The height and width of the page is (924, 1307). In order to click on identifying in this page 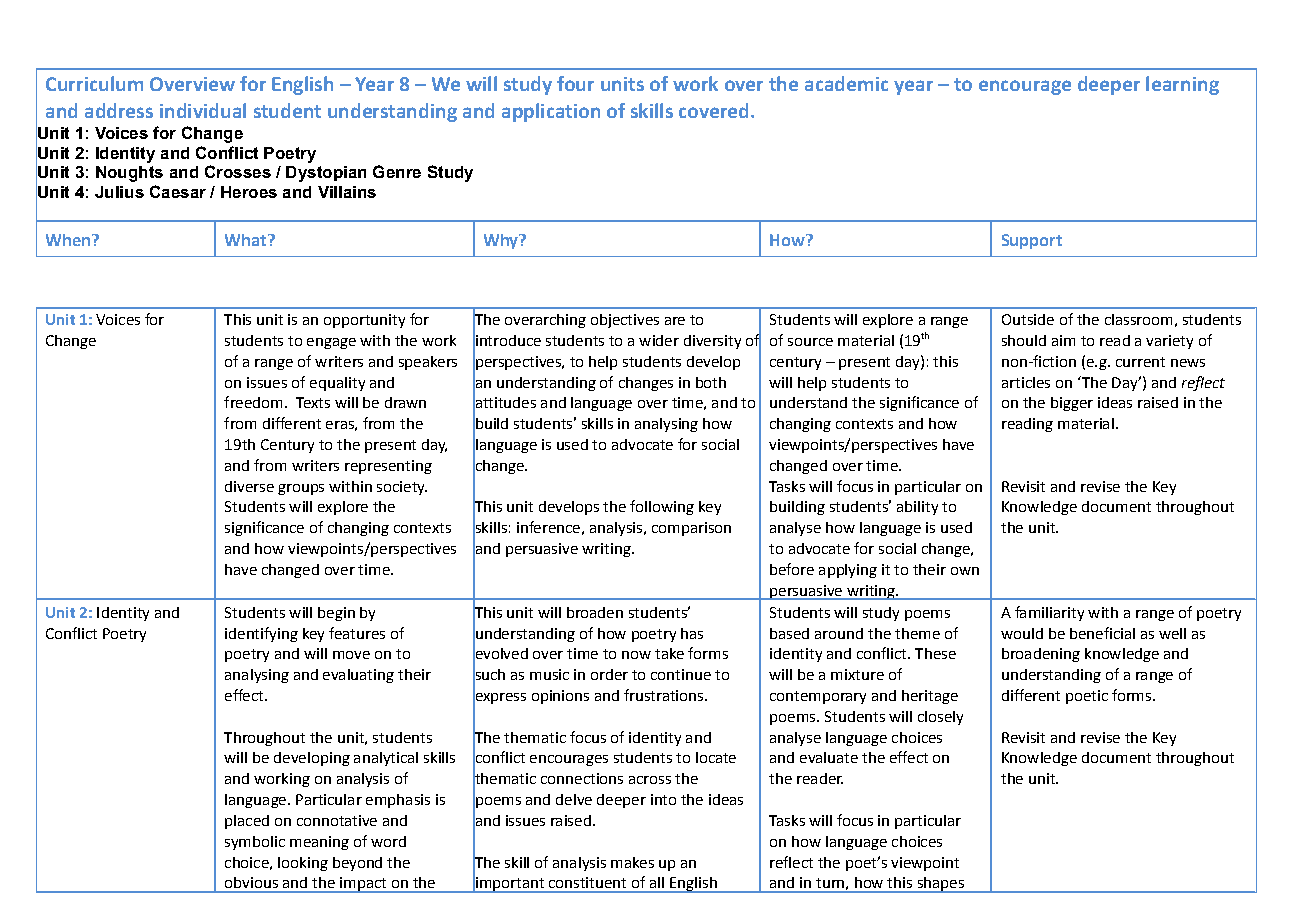, I will do `click(261, 634)`.
